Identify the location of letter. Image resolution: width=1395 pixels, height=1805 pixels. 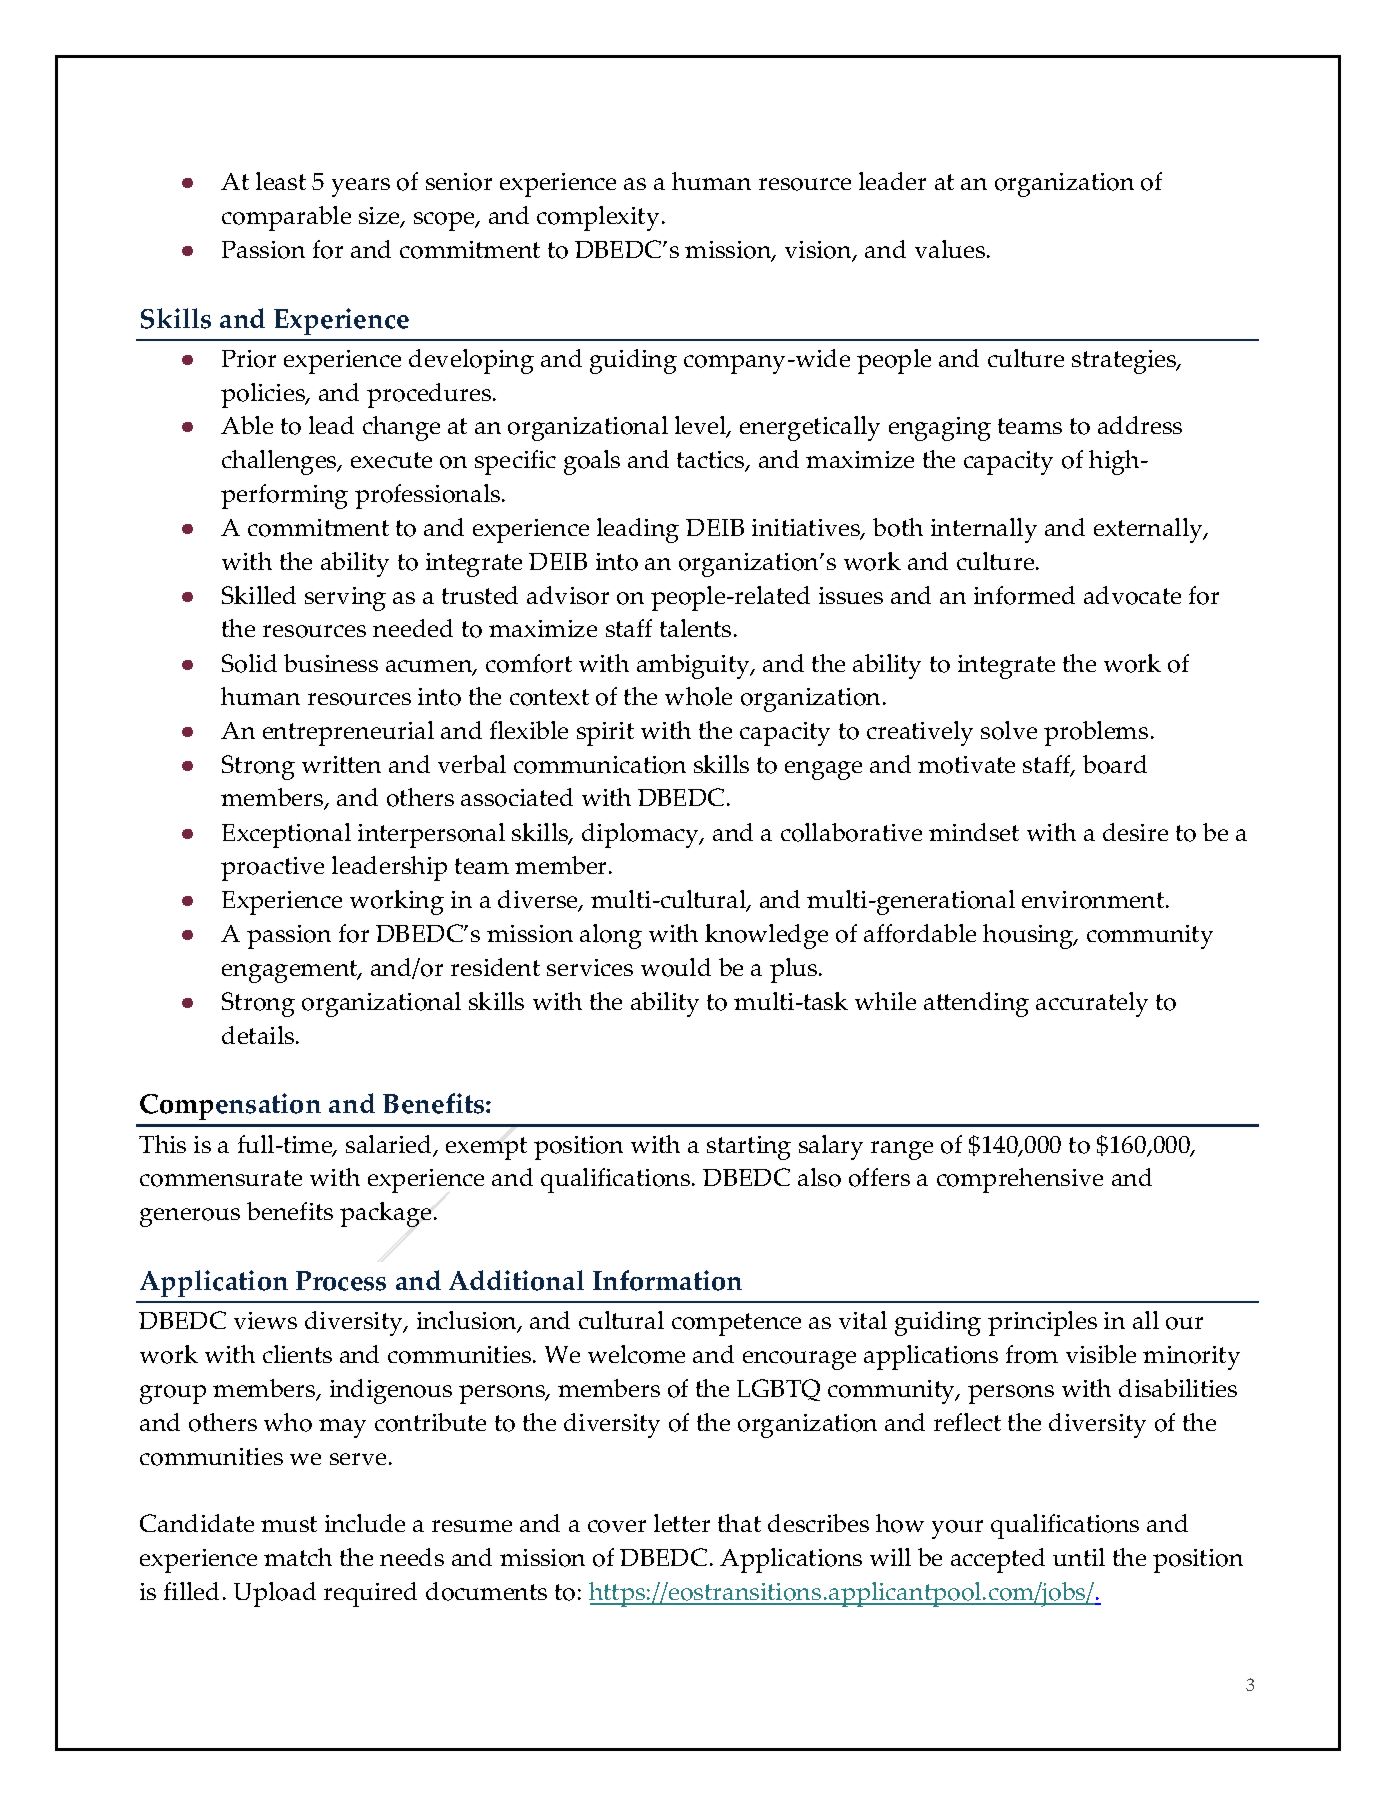
(682, 1523).
